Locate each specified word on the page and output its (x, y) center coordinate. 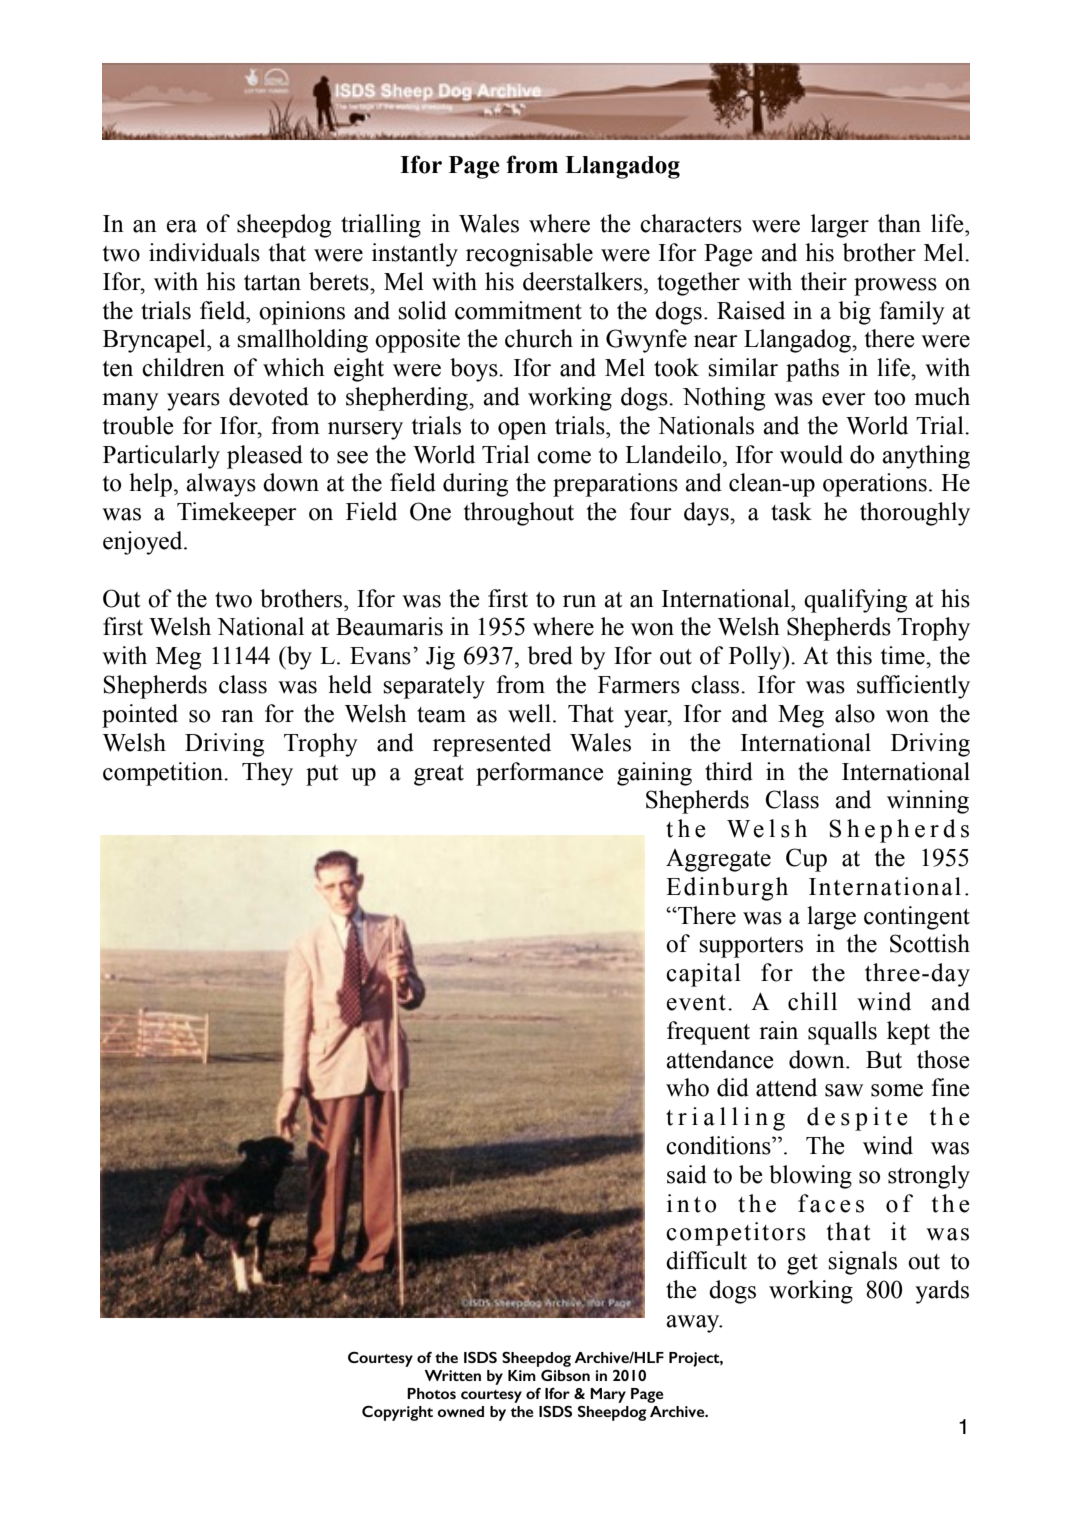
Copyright (397, 1413)
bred (550, 655)
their (824, 281)
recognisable (529, 255)
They (267, 774)
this (854, 655)
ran (237, 716)
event (696, 1003)
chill (812, 1001)
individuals (204, 252)
